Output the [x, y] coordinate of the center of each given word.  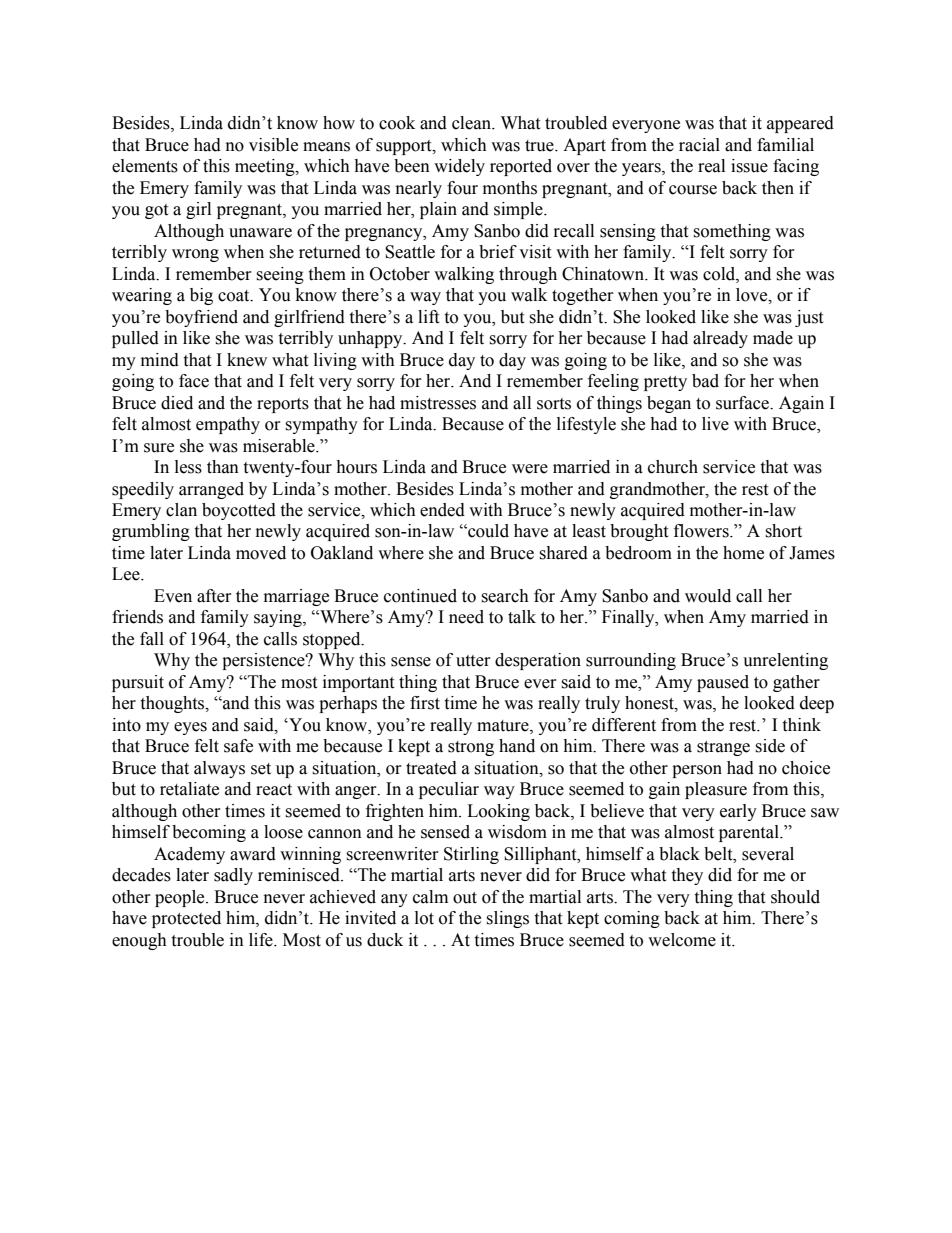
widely [459, 167]
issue [749, 166]
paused [723, 683]
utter [473, 661]
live [715, 424]
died [177, 403]
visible [273, 145]
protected [186, 919]
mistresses [438, 403]
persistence [264, 661]
